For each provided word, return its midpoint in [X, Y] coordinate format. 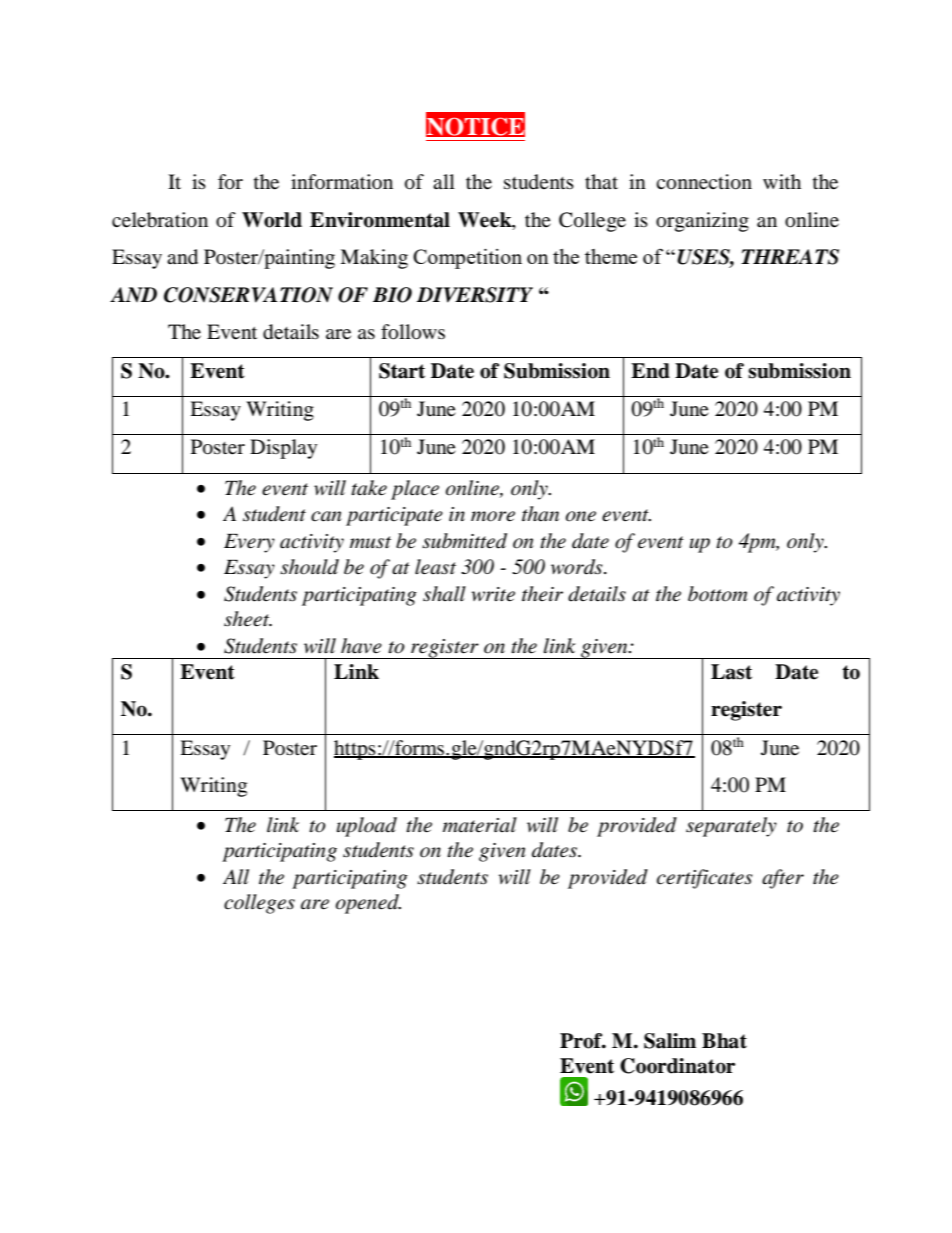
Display [283, 449]
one [581, 516]
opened [368, 904]
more [493, 516]
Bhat [724, 1041]
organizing [702, 222]
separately [731, 827]
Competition [467, 259]
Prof [582, 1041]
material [480, 825]
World [272, 220]
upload [367, 827]
